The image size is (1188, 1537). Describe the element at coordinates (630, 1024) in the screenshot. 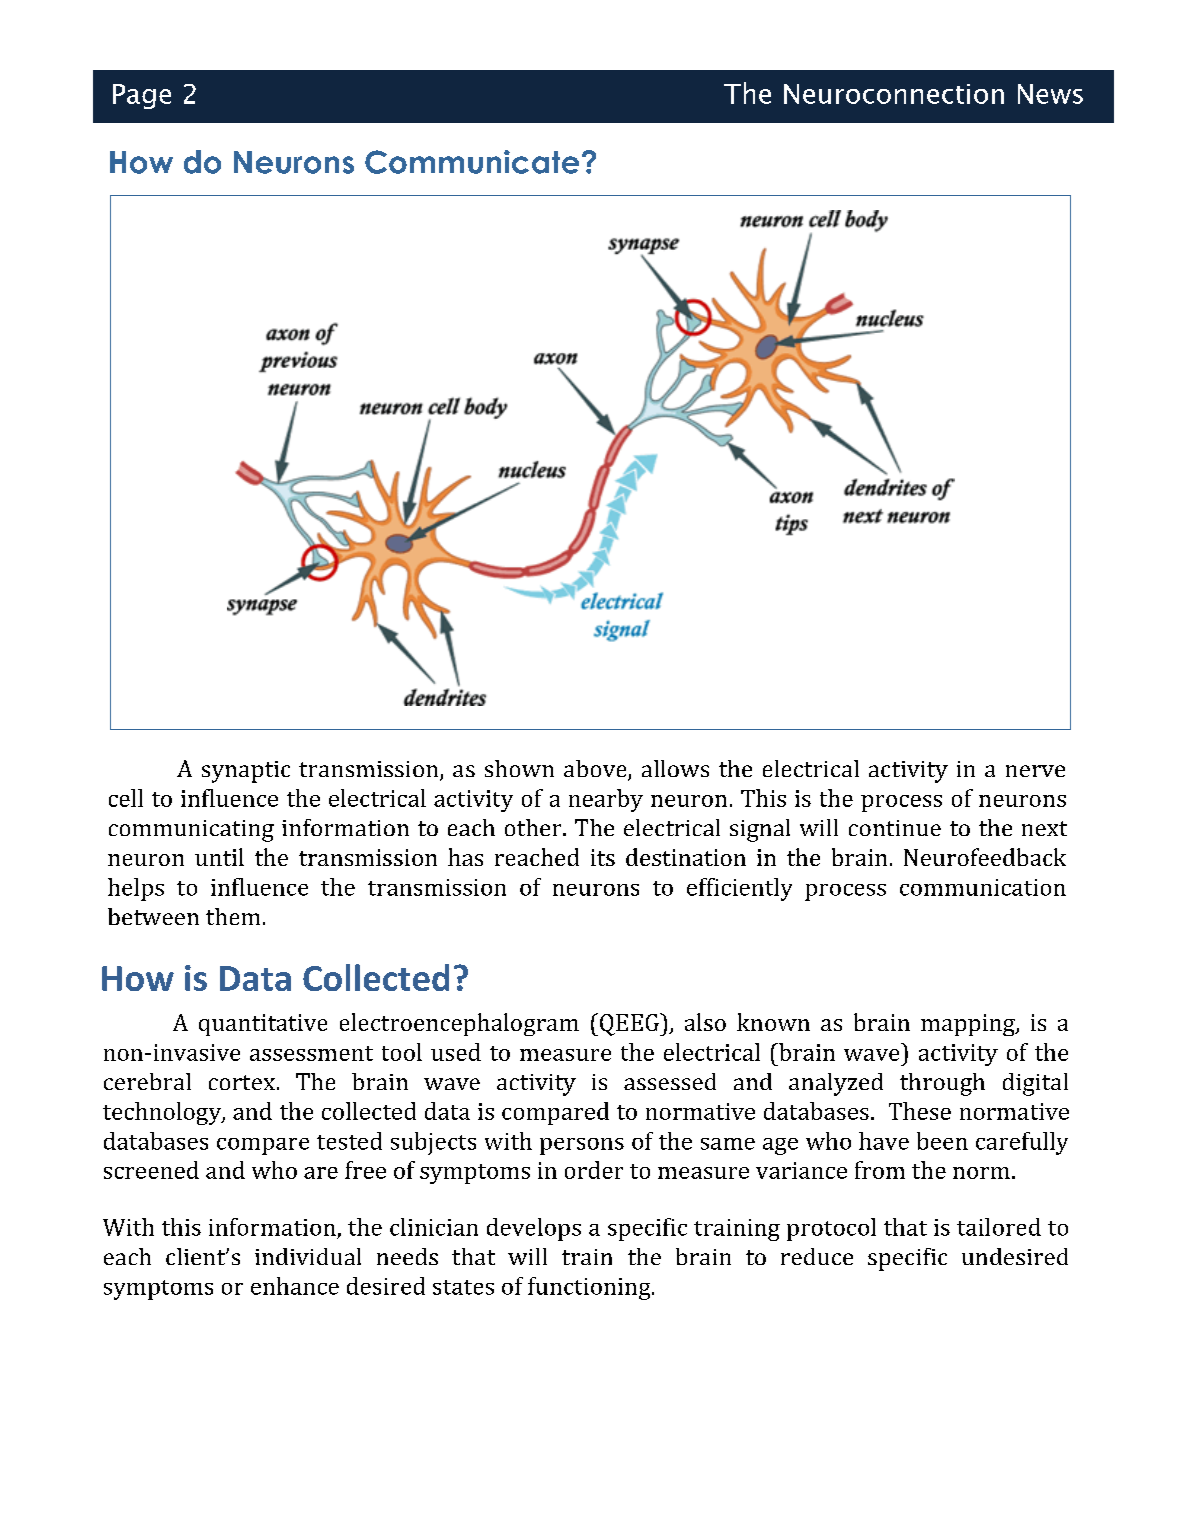

I see `QEEG` at that location.
